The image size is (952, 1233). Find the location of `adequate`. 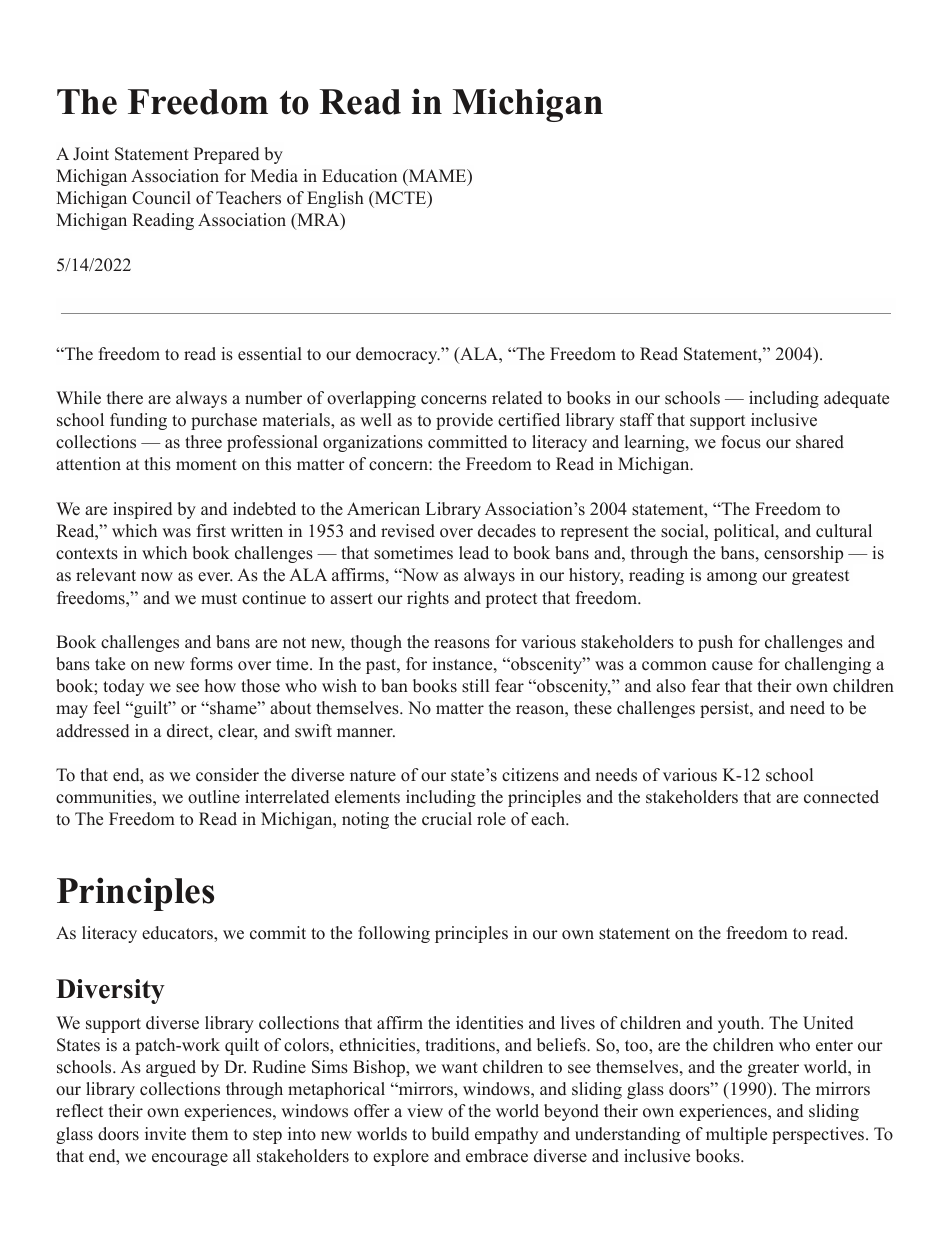

adequate is located at coordinates (856, 399).
